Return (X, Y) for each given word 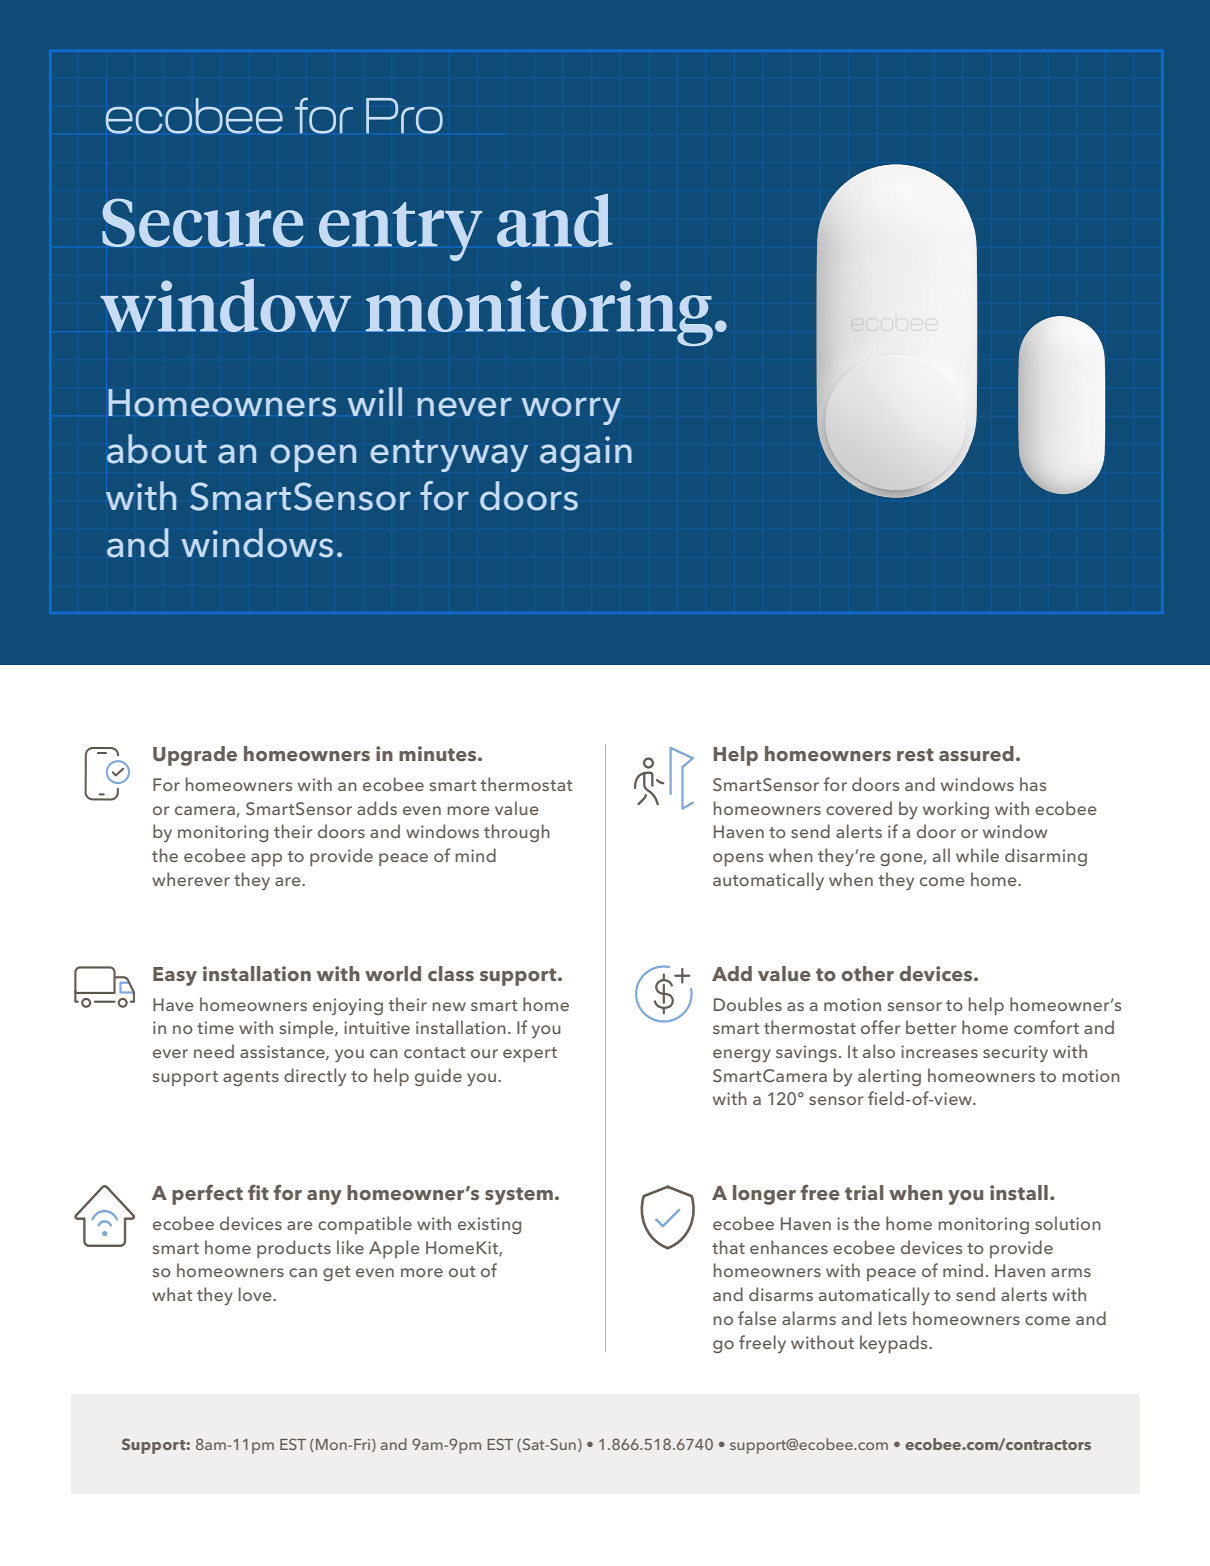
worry (571, 411)
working (956, 810)
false (757, 1318)
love (256, 1294)
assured (976, 754)
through (517, 833)
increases (939, 1051)
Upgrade (195, 756)
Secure (203, 222)
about (157, 449)
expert (530, 1054)
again (586, 454)
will (374, 401)
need (214, 1051)
